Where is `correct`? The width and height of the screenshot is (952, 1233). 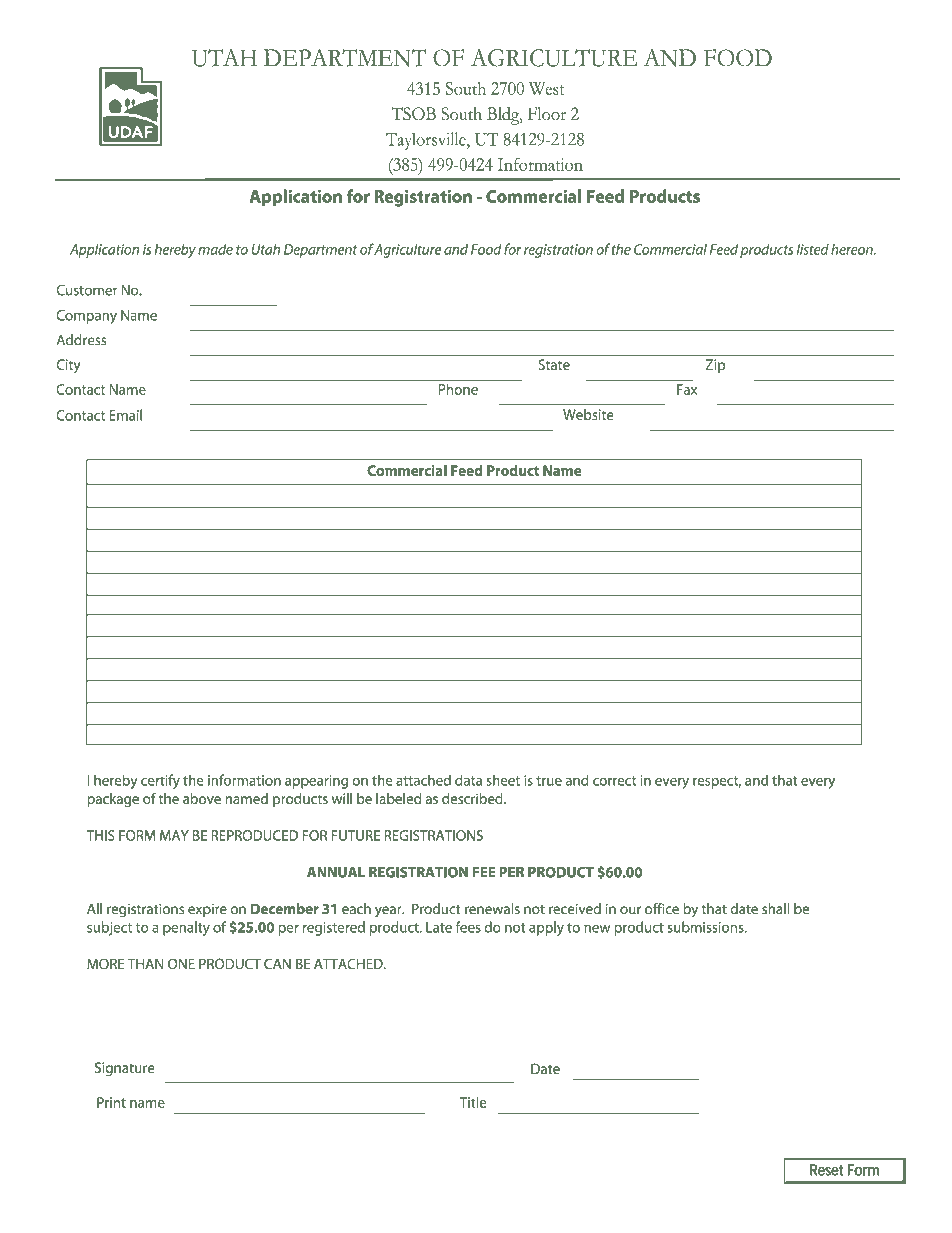 correct is located at coordinates (614, 781).
